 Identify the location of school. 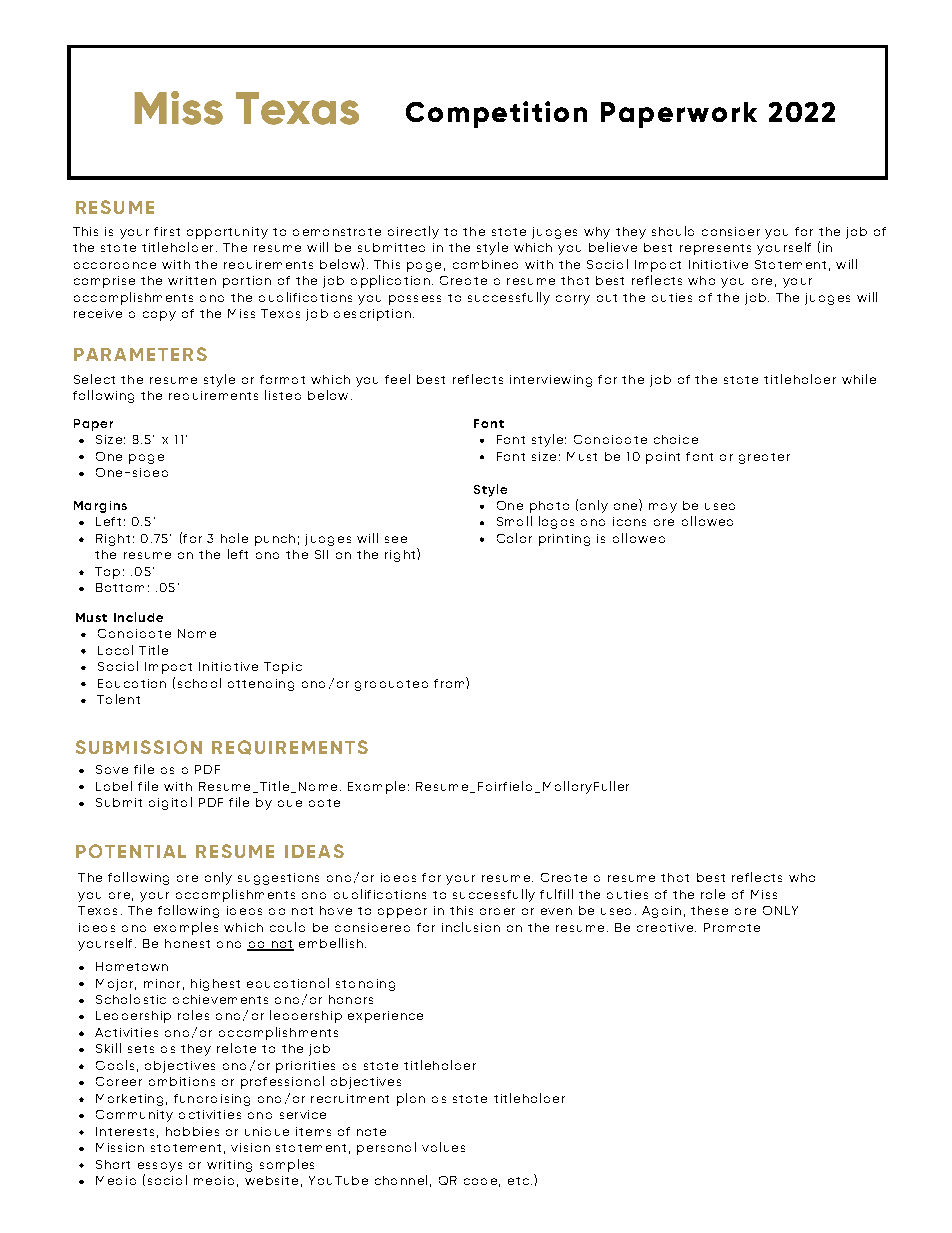
(199, 683).
